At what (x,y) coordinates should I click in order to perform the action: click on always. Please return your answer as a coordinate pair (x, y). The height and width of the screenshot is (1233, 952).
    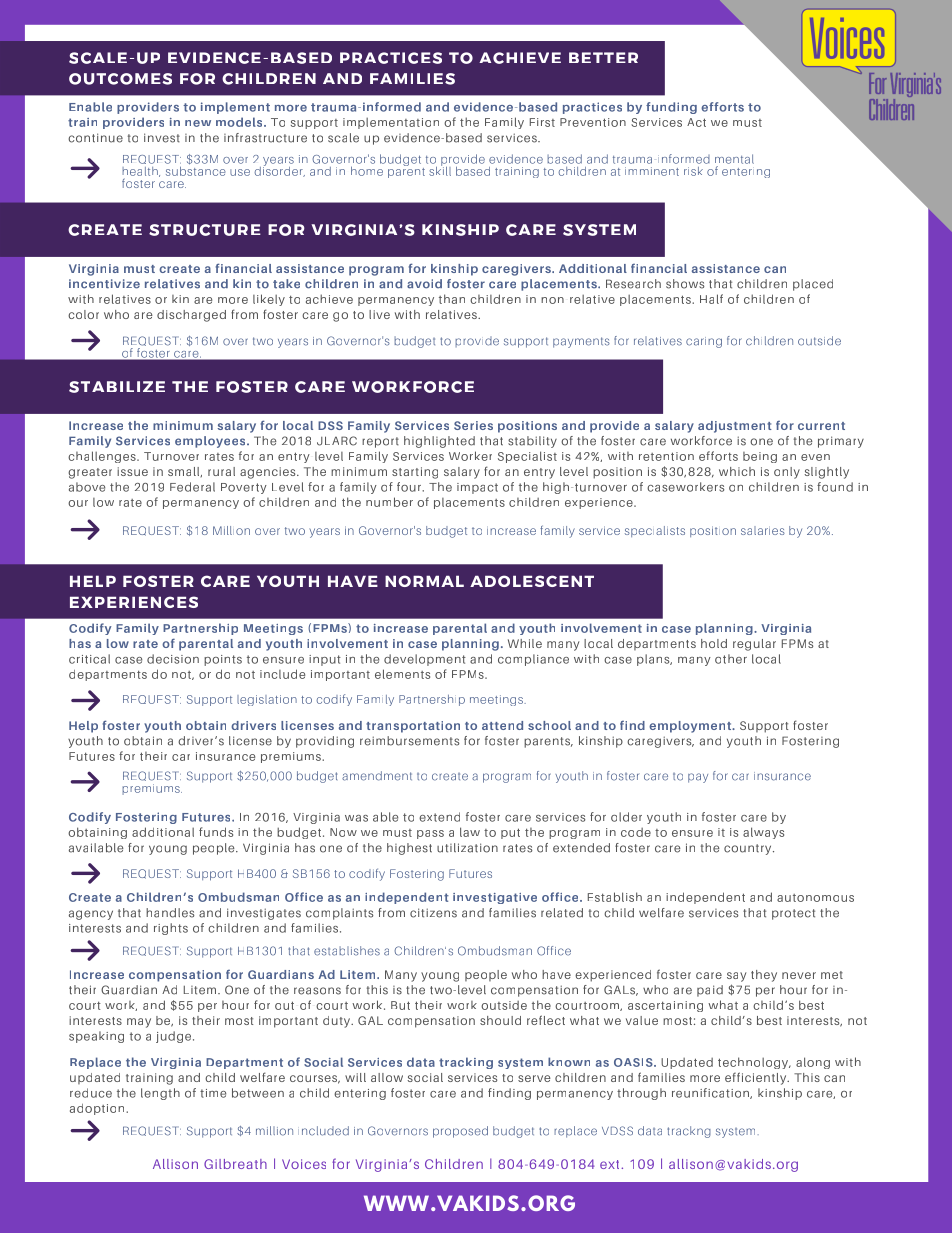
    Looking at the image, I should click on (763, 833).
